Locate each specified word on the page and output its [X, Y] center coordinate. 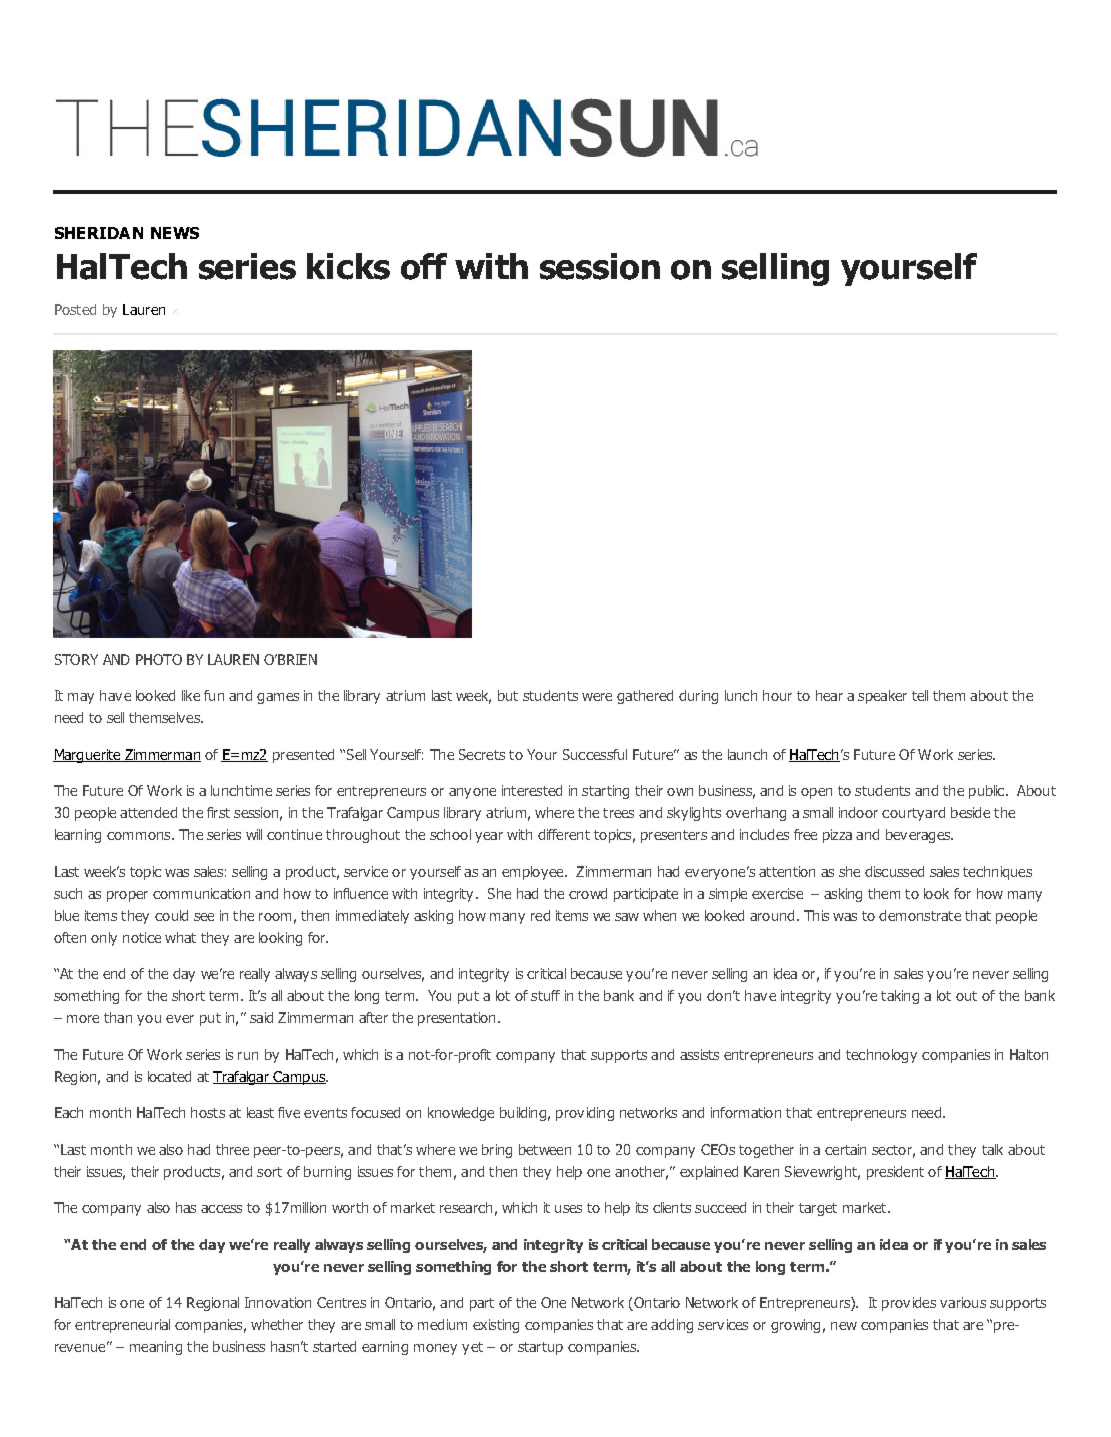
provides [909, 1304]
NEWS [175, 233]
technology [881, 1056]
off [424, 266]
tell [920, 695]
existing [496, 1326]
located [169, 1076]
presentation [456, 1019]
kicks [348, 266]
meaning [156, 1348]
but [508, 695]
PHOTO [159, 659]
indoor [858, 812]
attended [148, 812]
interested [532, 790]
